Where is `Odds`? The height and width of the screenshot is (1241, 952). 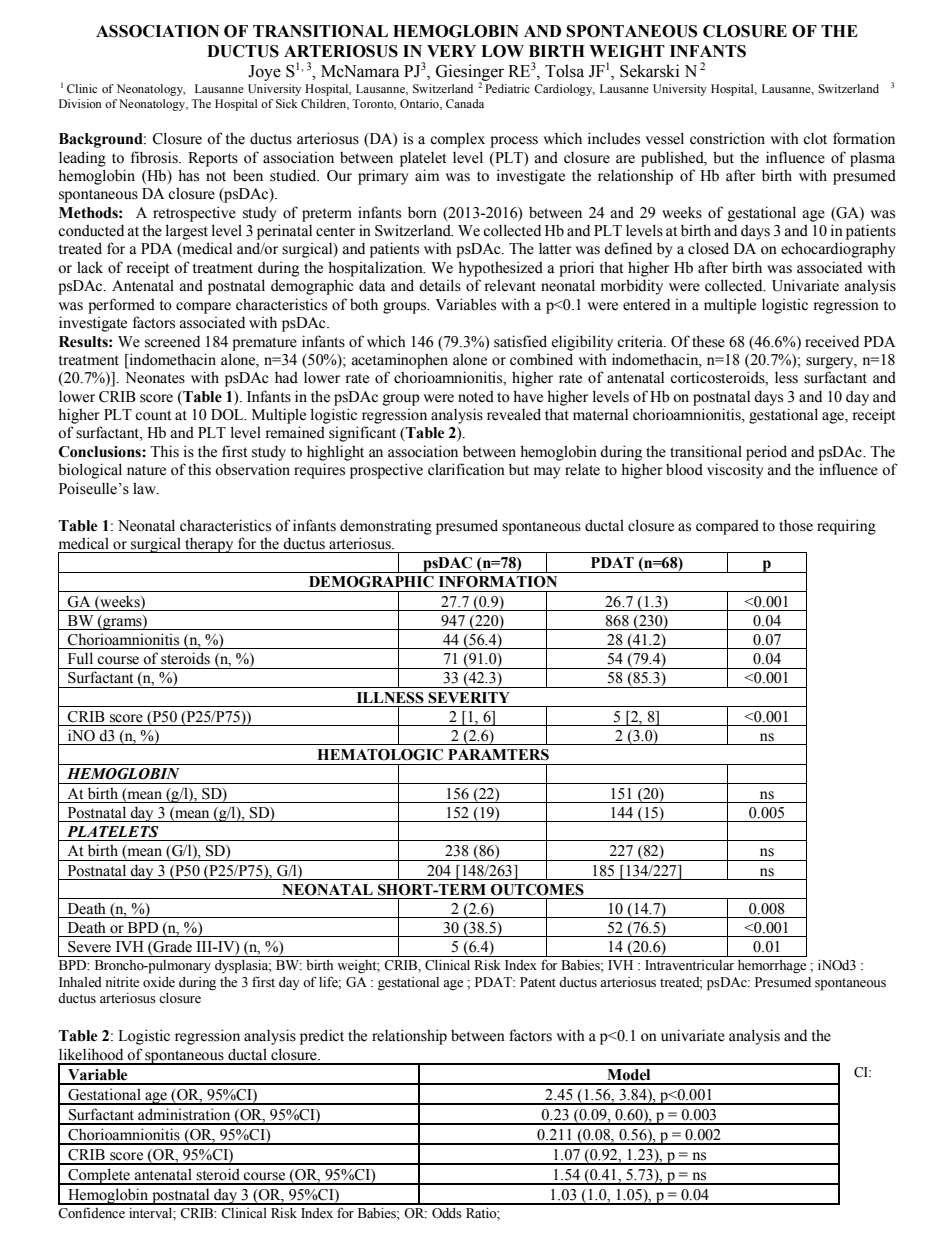 Odds is located at coordinates (447, 1213).
